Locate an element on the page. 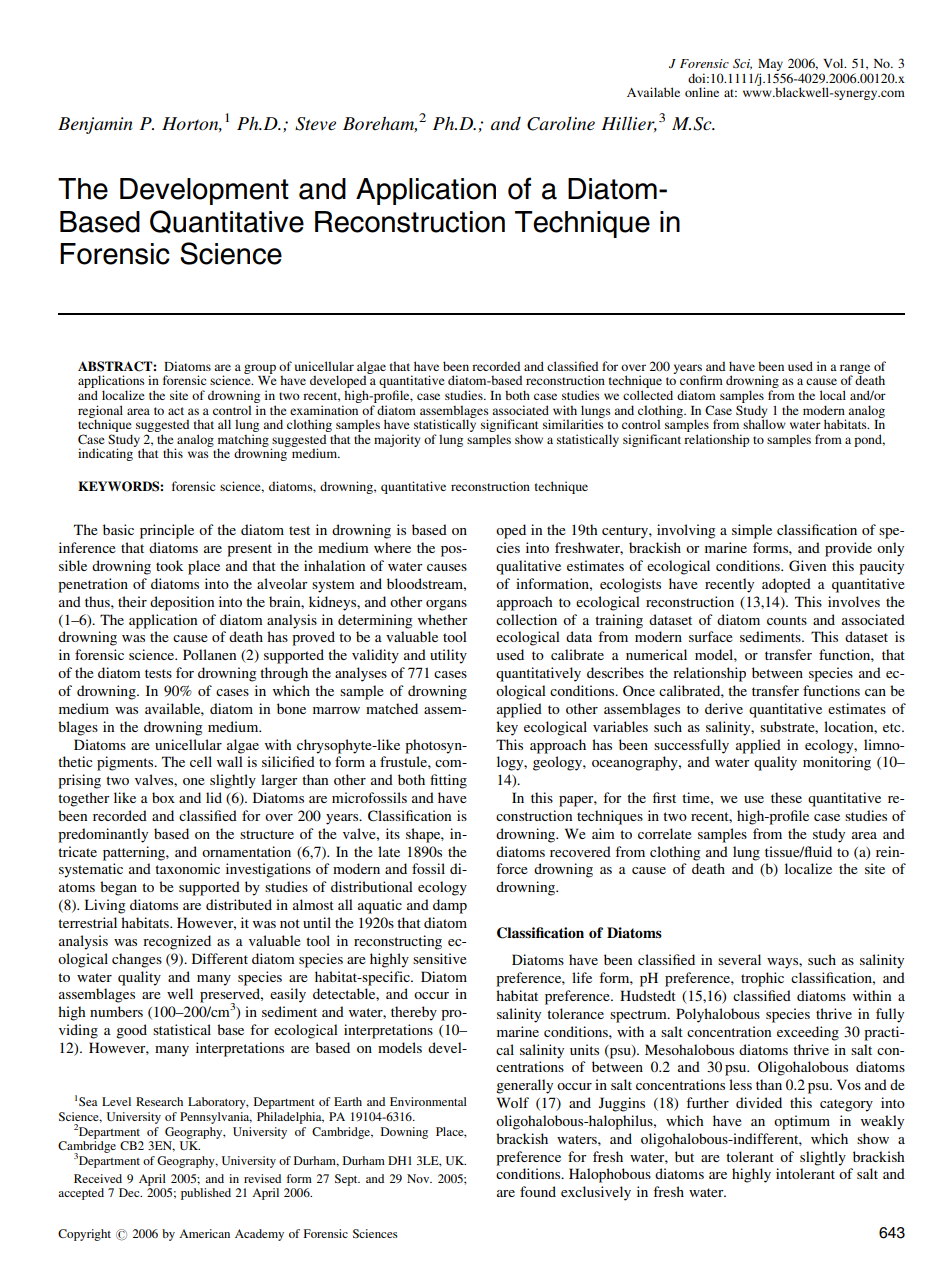 The height and width of the page is (1275, 952). found is located at coordinates (538, 1191).
